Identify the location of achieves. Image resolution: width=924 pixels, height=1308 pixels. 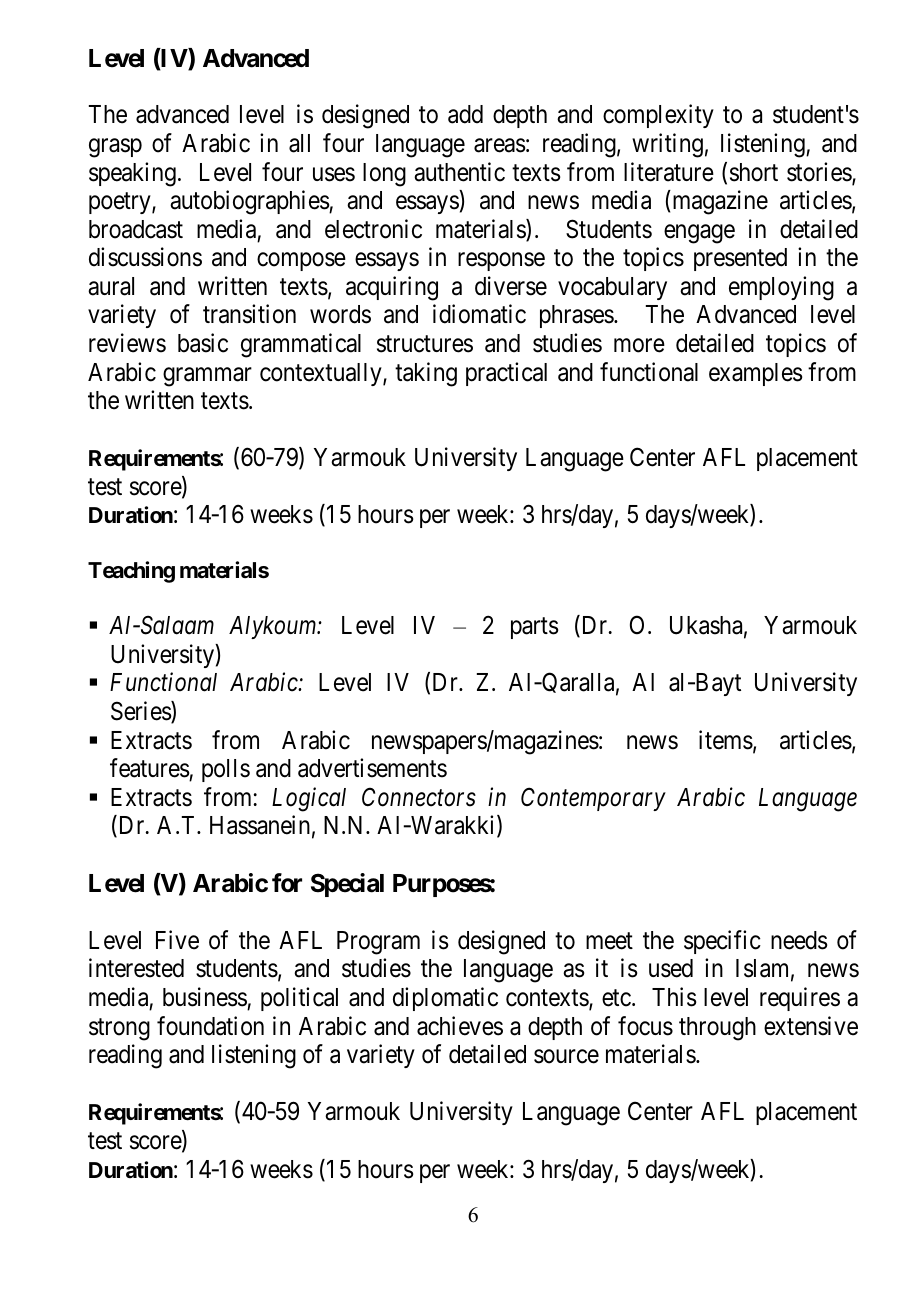
(460, 1026).
